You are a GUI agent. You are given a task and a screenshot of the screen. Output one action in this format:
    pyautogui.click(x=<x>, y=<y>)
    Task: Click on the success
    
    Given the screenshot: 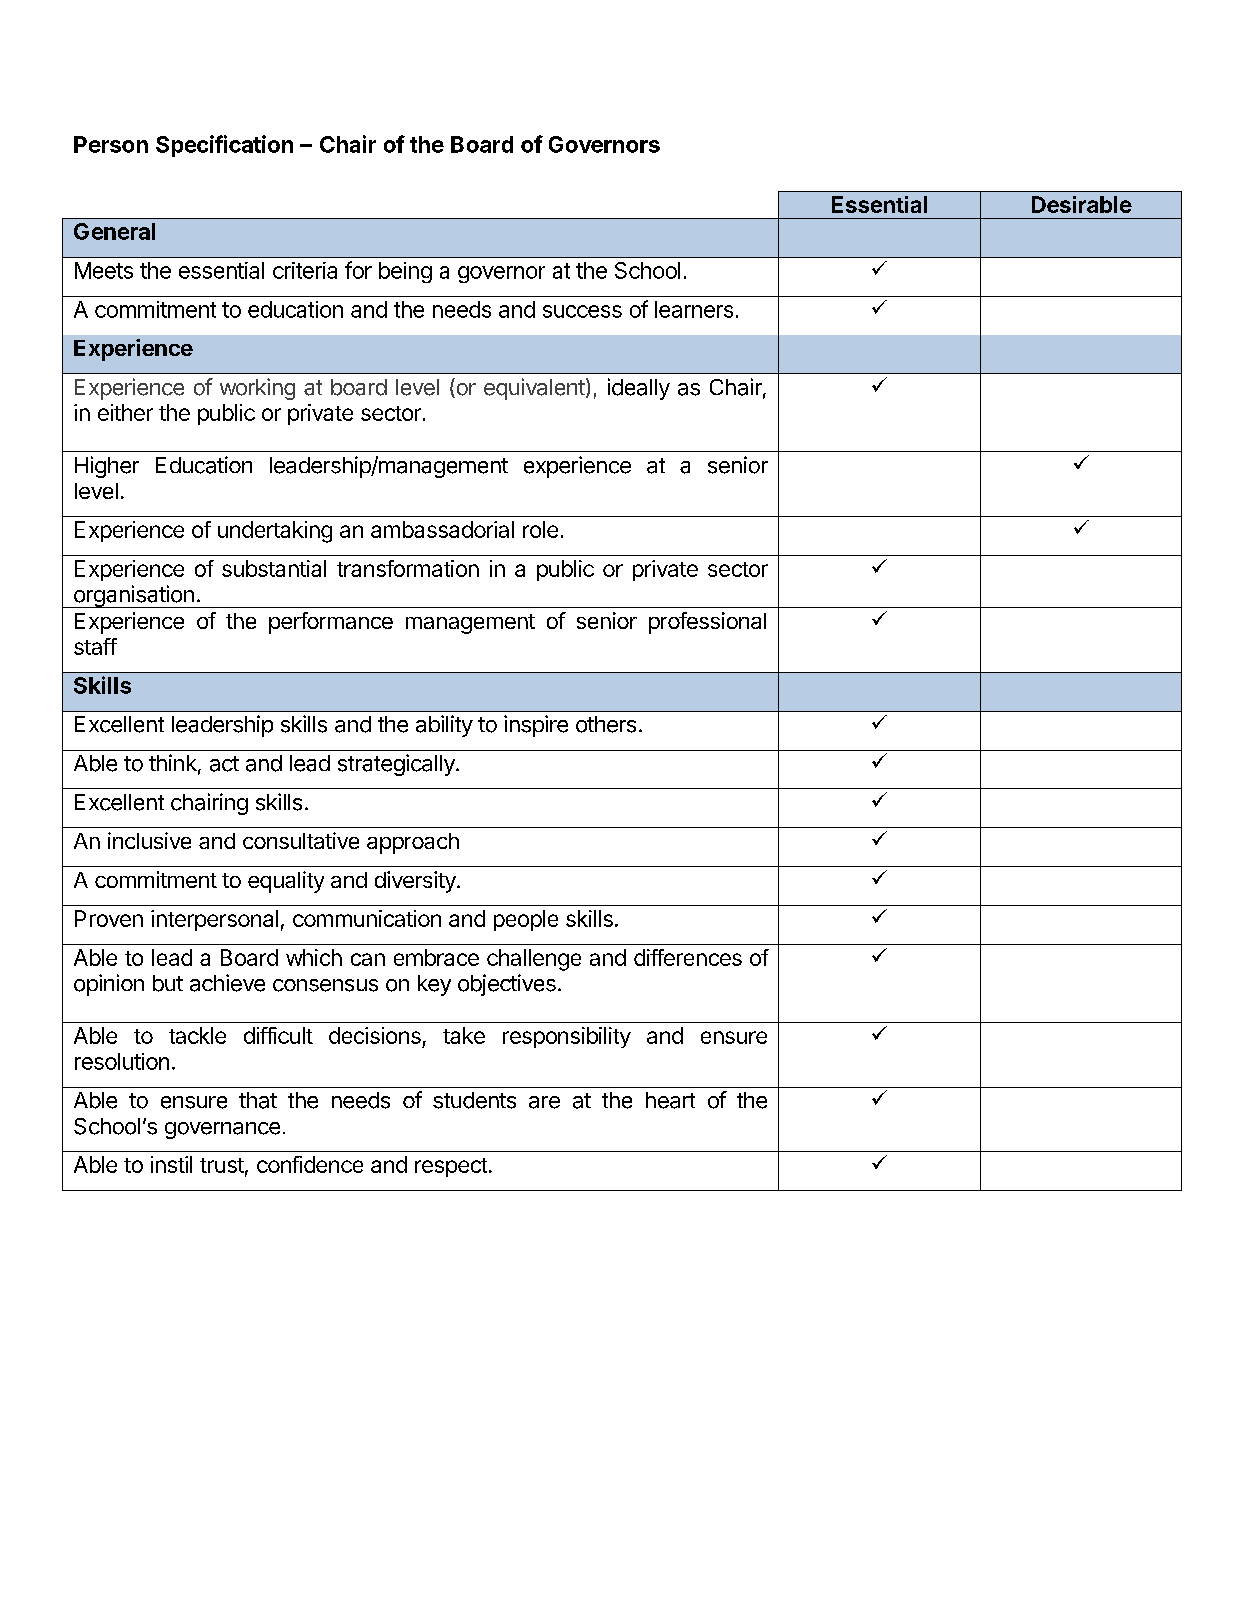 What is the action you would take?
    pyautogui.click(x=582, y=311)
